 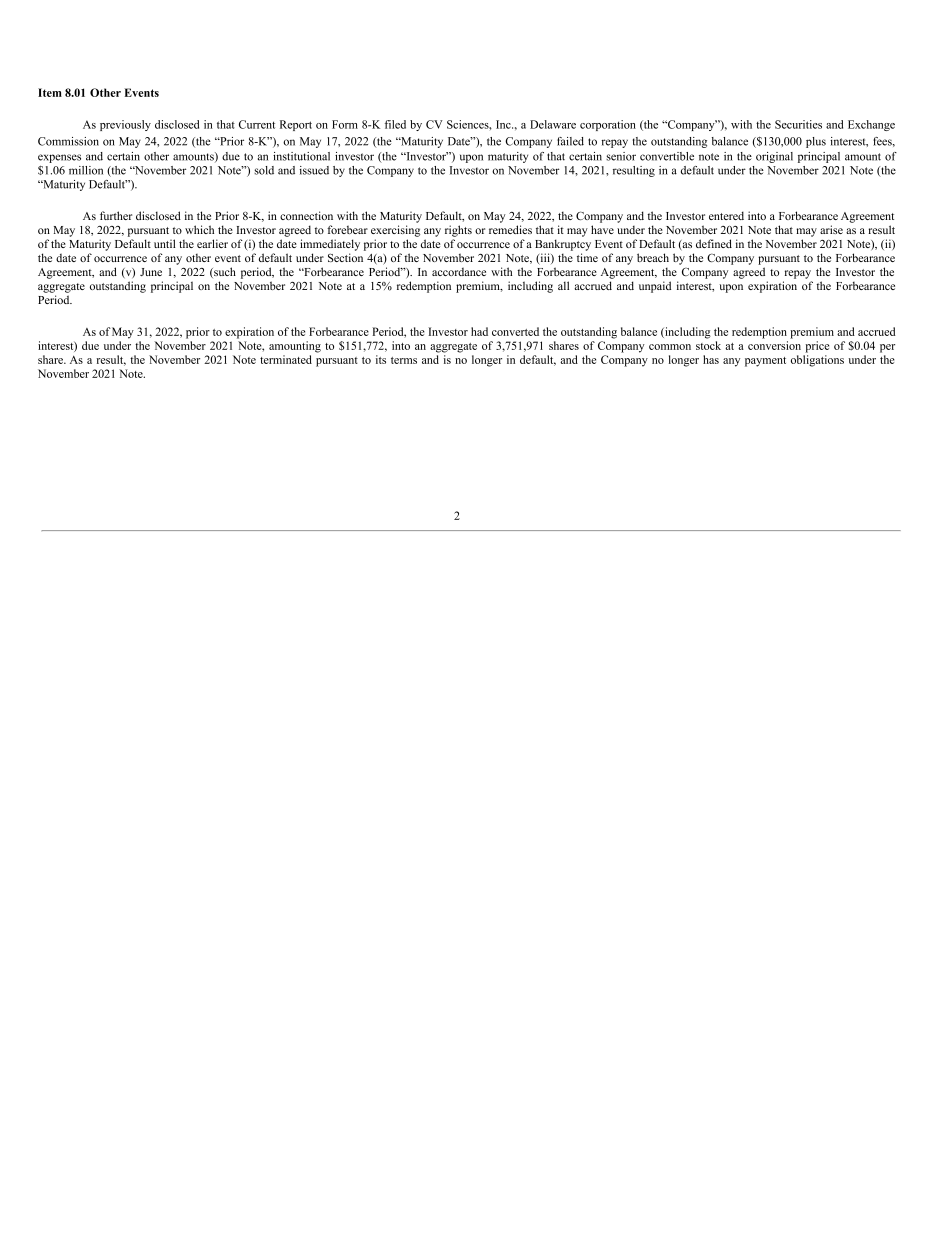 What do you see at coordinates (831, 229) in the screenshot?
I see `arise` at bounding box center [831, 229].
